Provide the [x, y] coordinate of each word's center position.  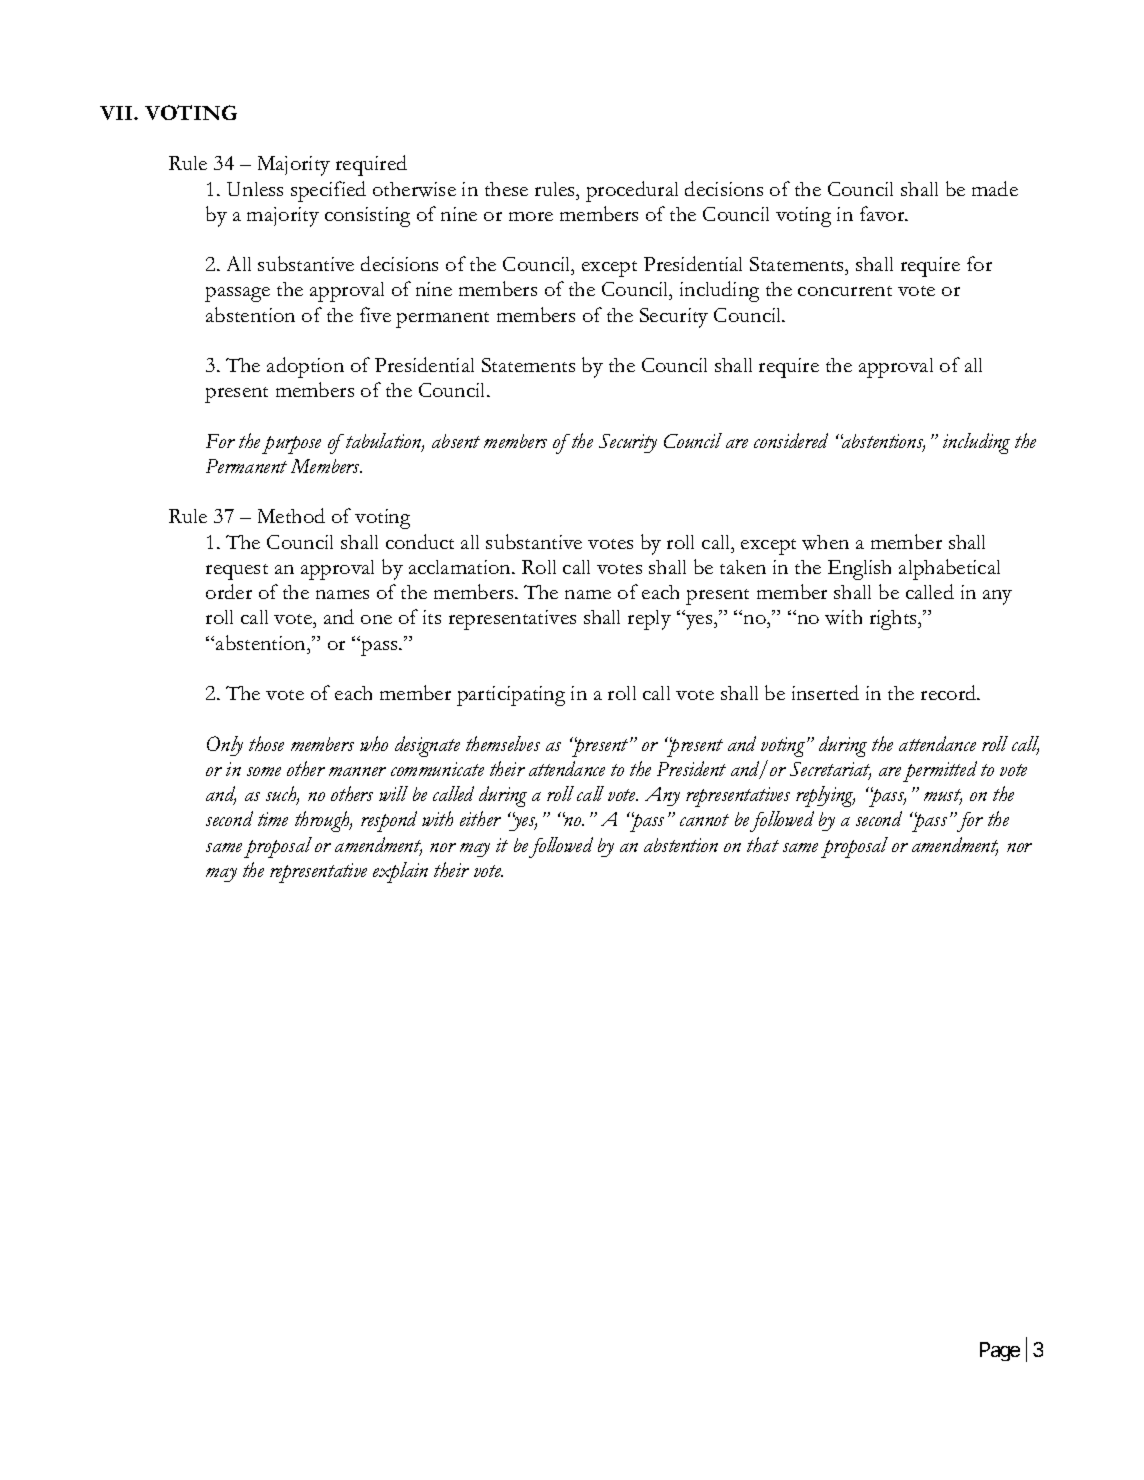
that [763, 844]
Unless [255, 189]
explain [400, 872]
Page [1000, 1351]
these [506, 189]
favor [883, 213]
